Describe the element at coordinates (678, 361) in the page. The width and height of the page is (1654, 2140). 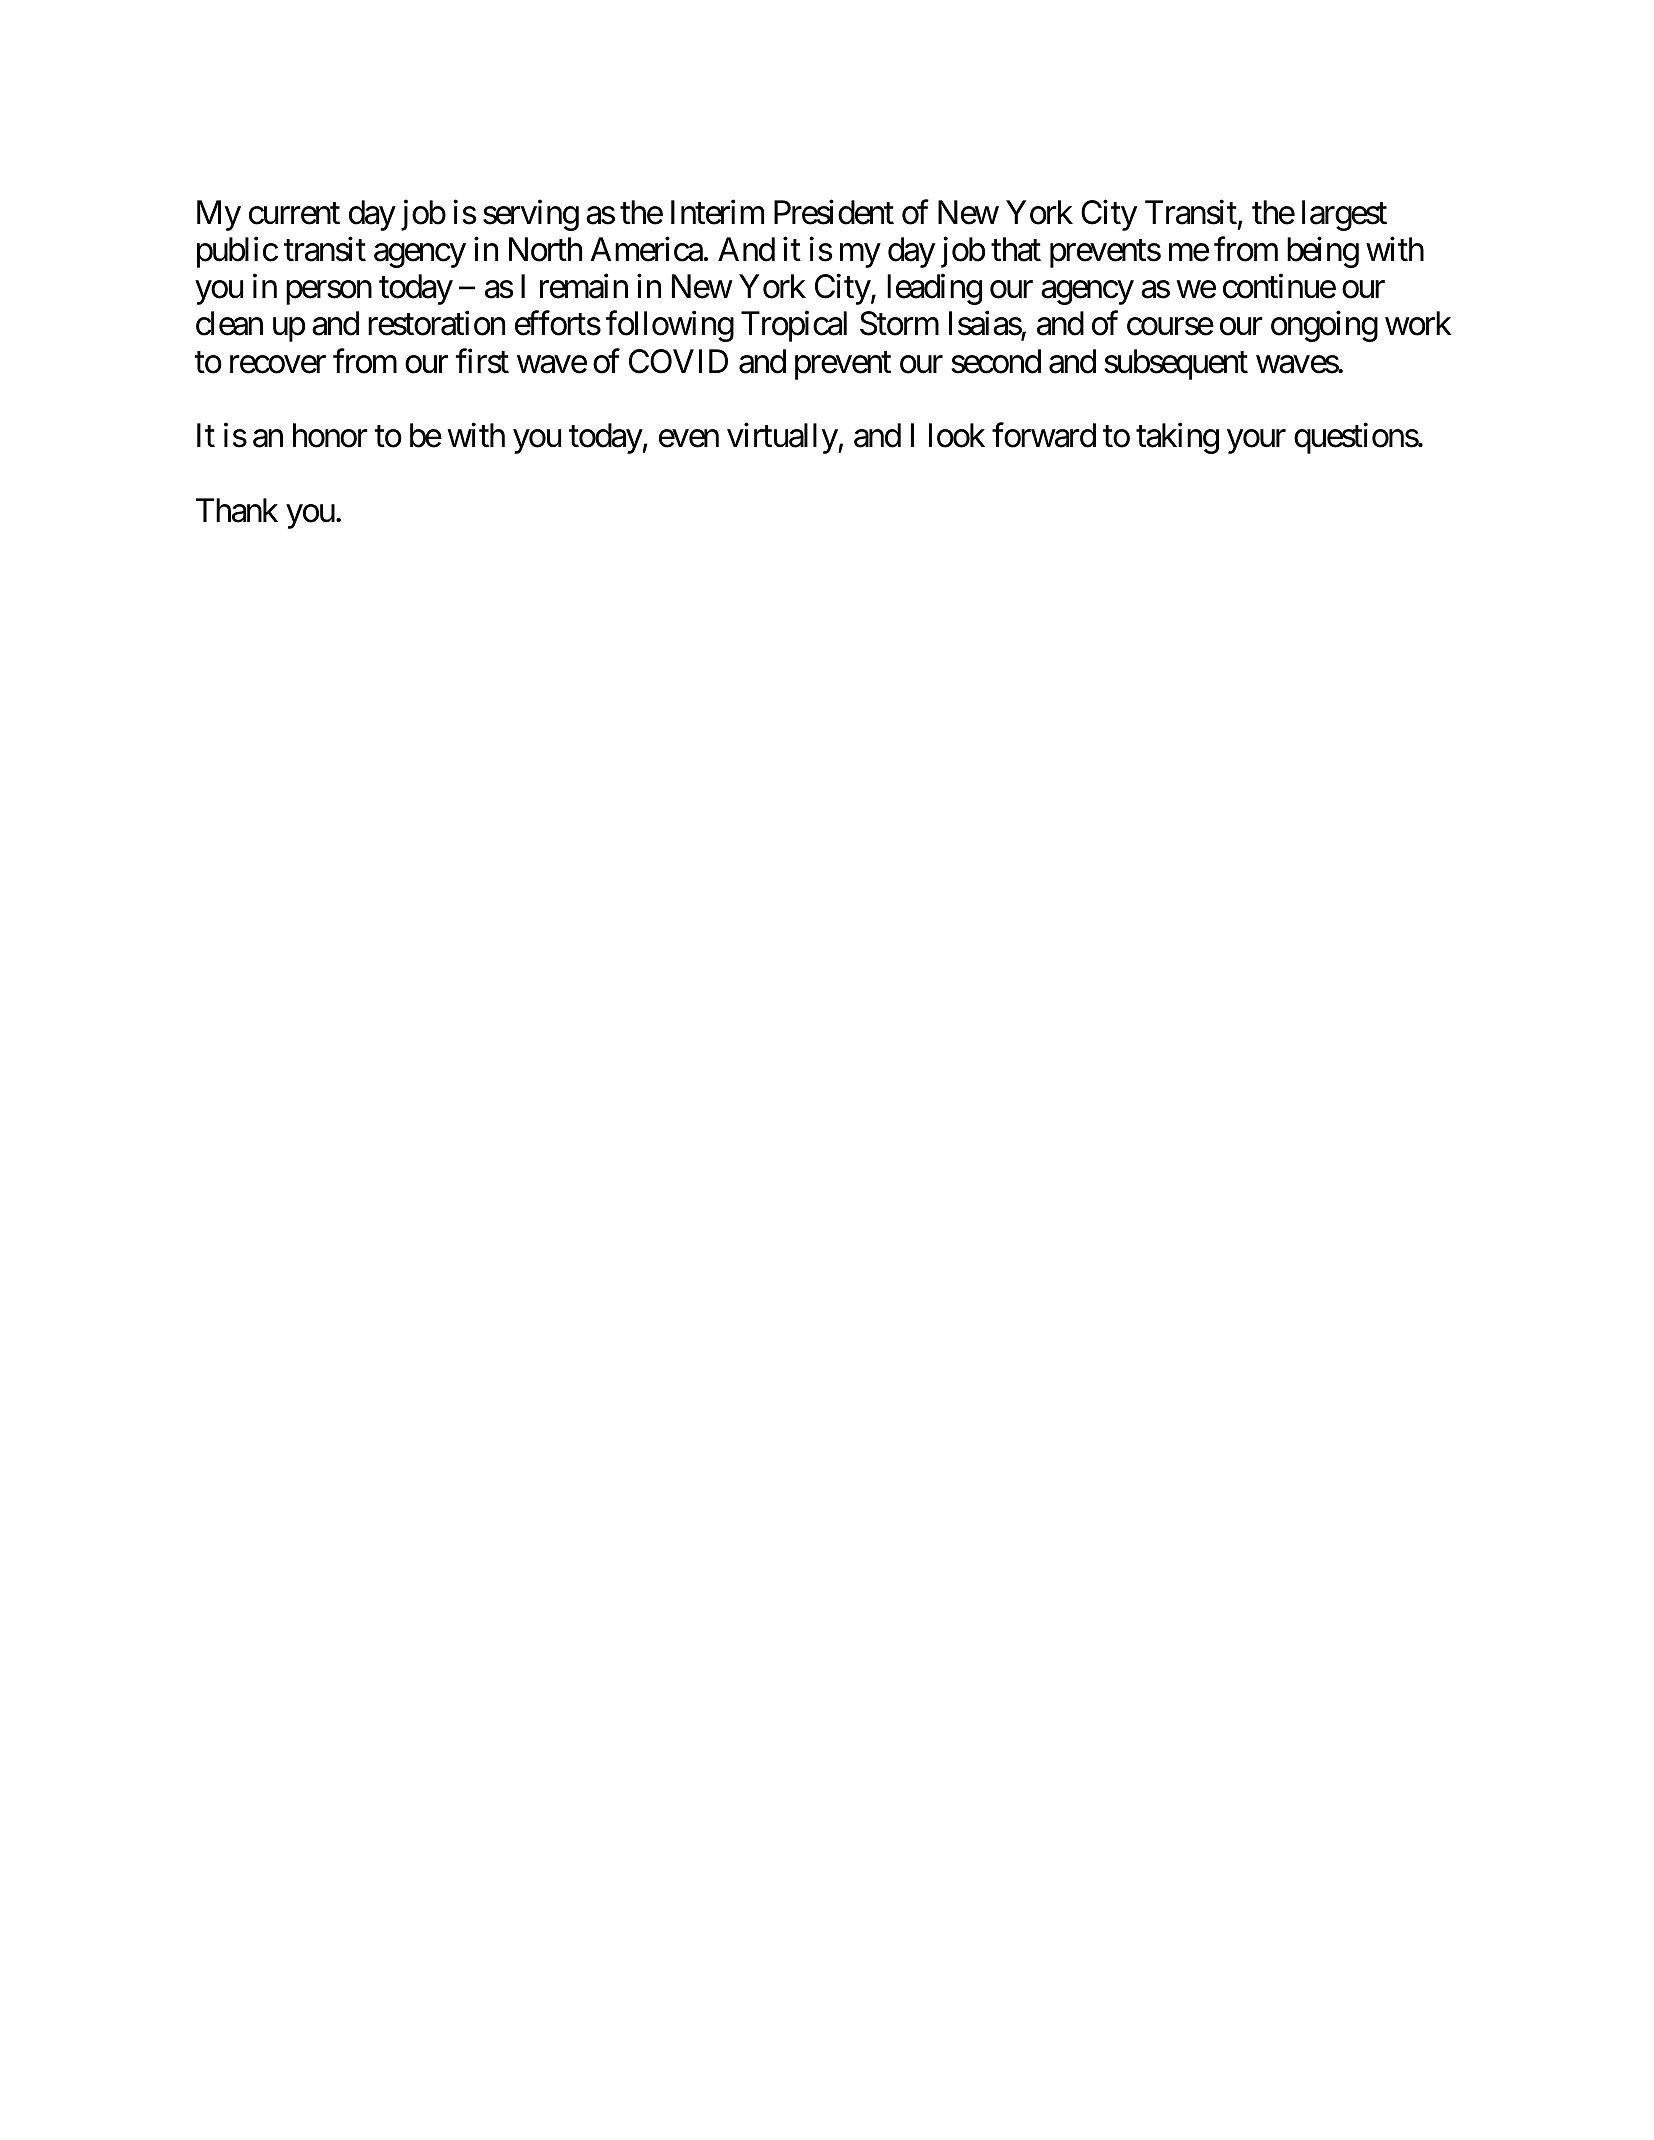
I see `COVID` at that location.
